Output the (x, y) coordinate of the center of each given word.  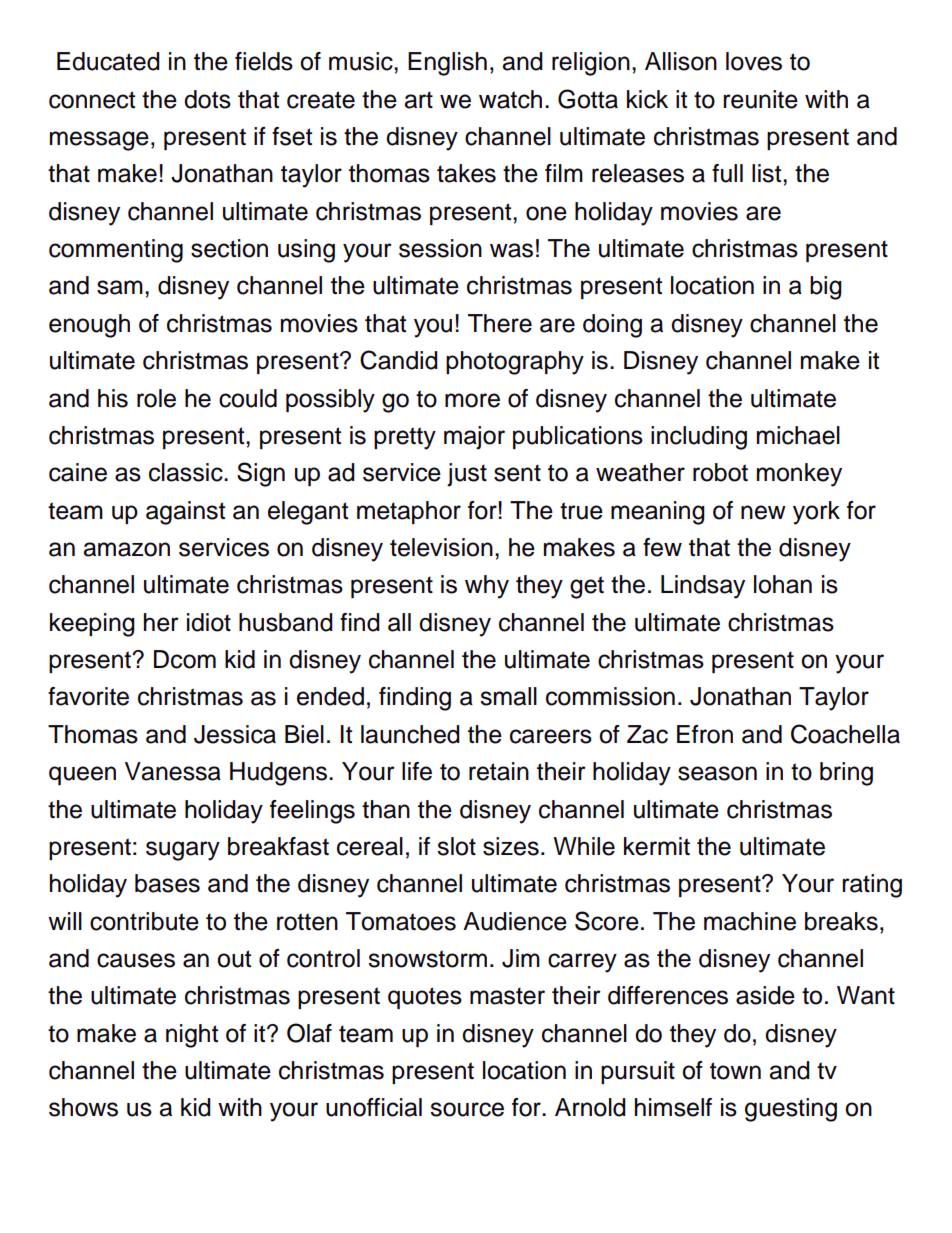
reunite (760, 99)
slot (456, 846)
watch (510, 99)
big (826, 288)
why (487, 587)
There (500, 323)
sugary (183, 851)
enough (89, 326)
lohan (783, 584)
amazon (127, 549)
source (467, 1109)
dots (207, 99)
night (192, 1036)
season (717, 773)
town (735, 1071)
